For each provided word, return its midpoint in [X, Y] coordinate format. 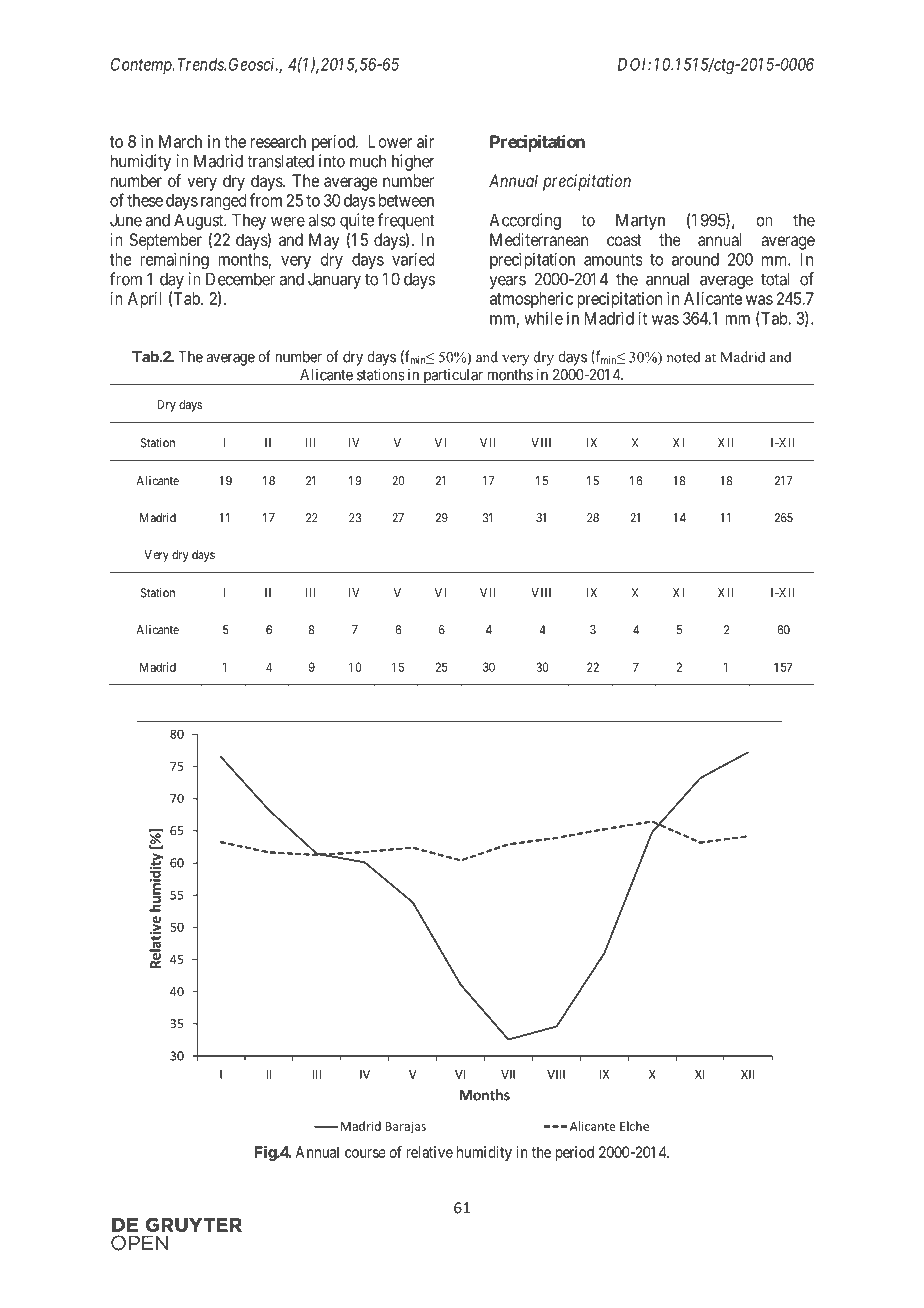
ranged [223, 202]
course [365, 1153]
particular [453, 376]
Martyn [640, 221]
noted [684, 357]
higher [413, 162]
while [543, 318]
